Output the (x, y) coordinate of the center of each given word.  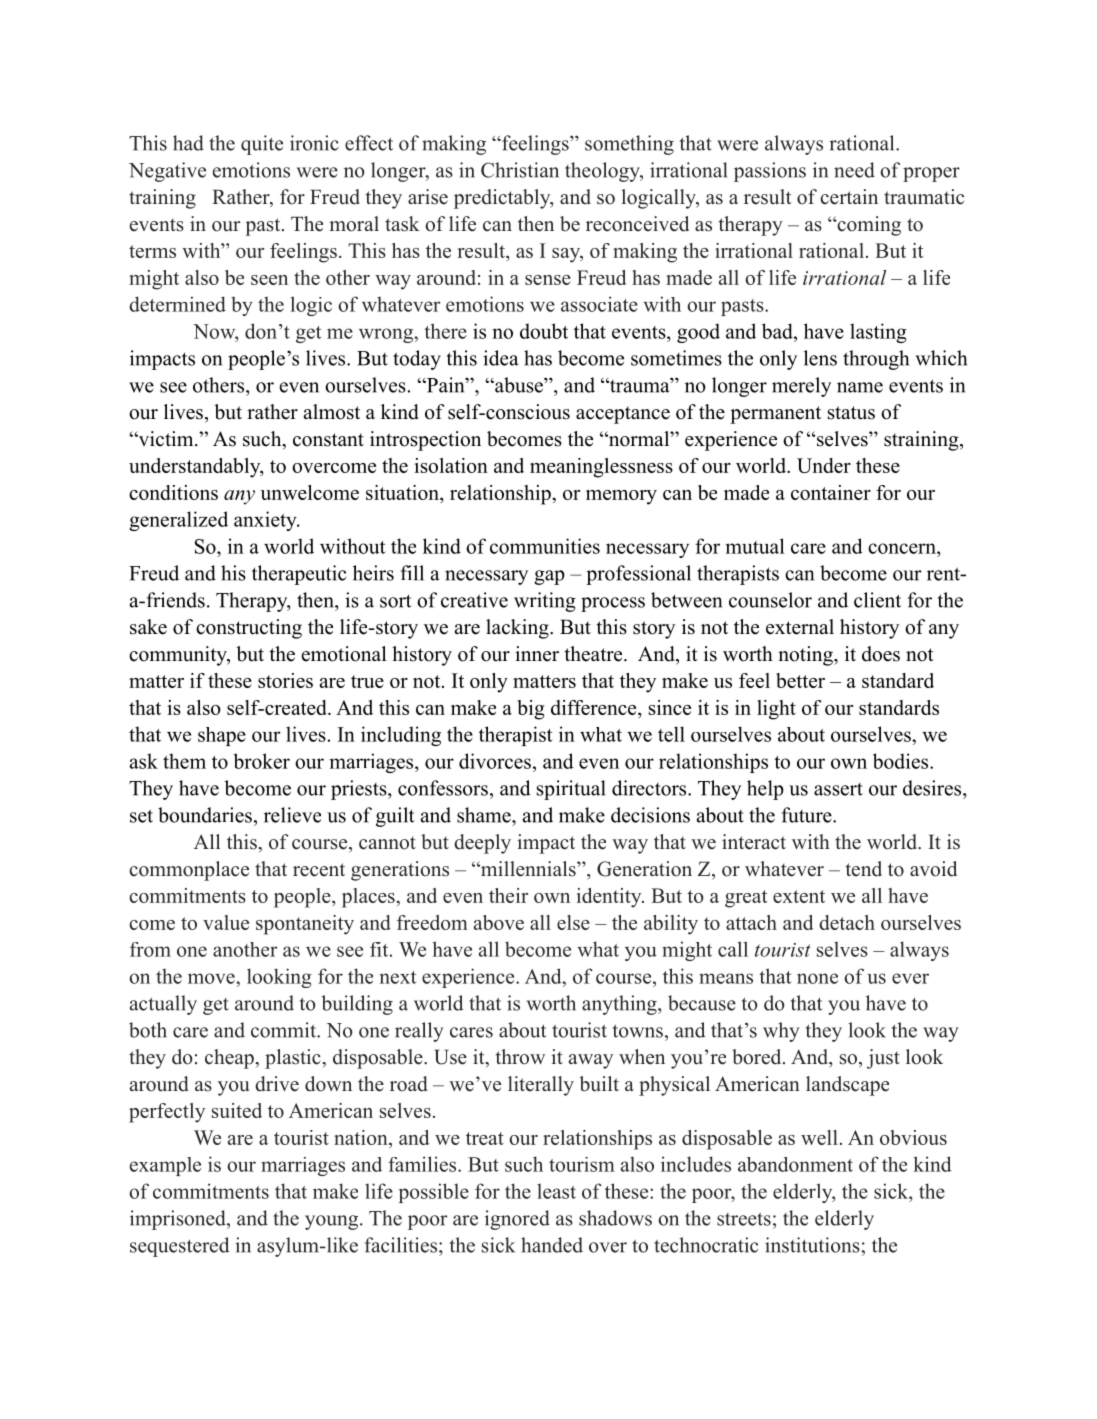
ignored (517, 1220)
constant (328, 440)
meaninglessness (601, 468)
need (854, 170)
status (851, 413)
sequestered (180, 1247)
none (817, 978)
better (800, 680)
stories (285, 680)
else (573, 922)
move (212, 978)
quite (262, 145)
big (531, 710)
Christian (520, 170)
